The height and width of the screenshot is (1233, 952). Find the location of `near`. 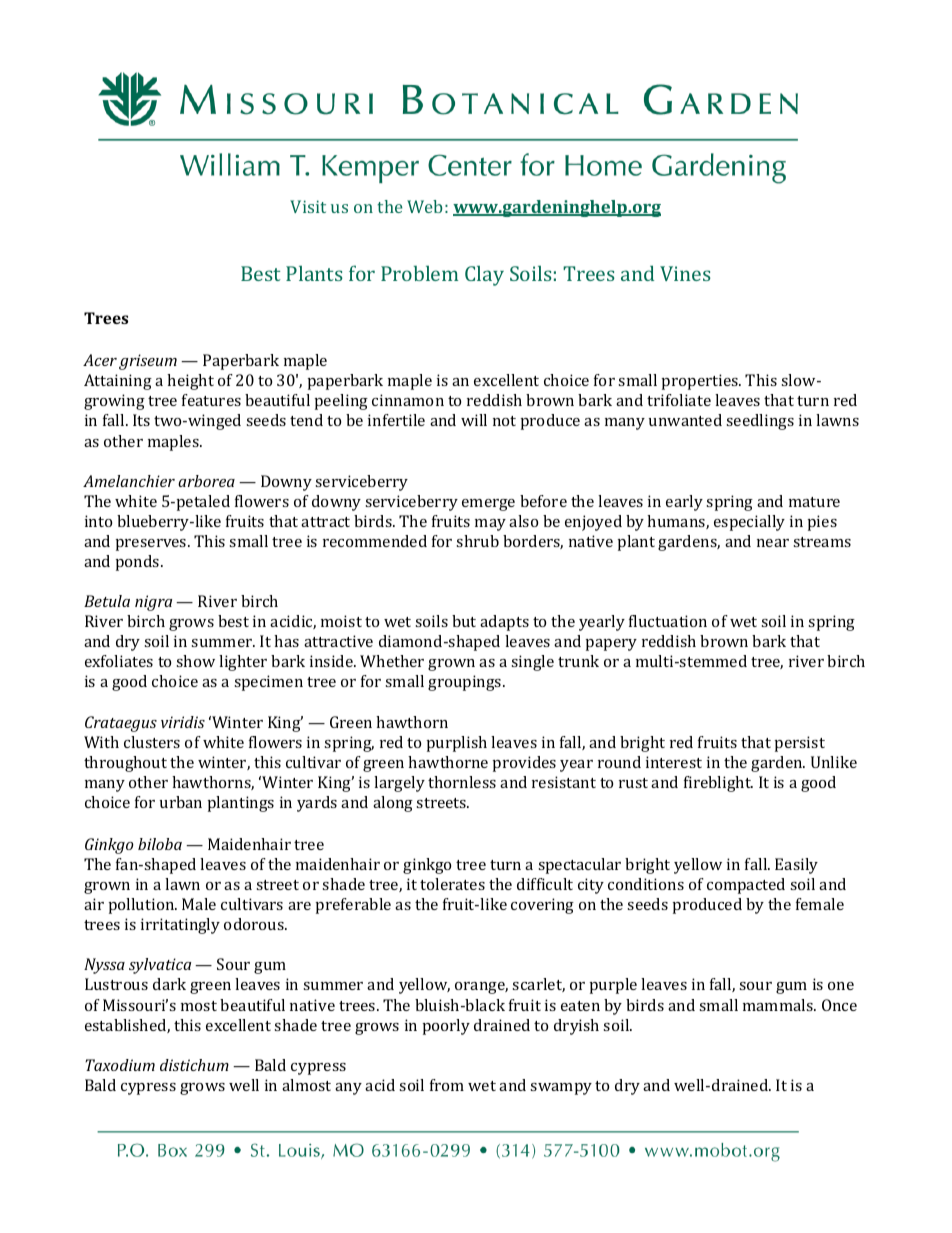

near is located at coordinates (773, 543).
